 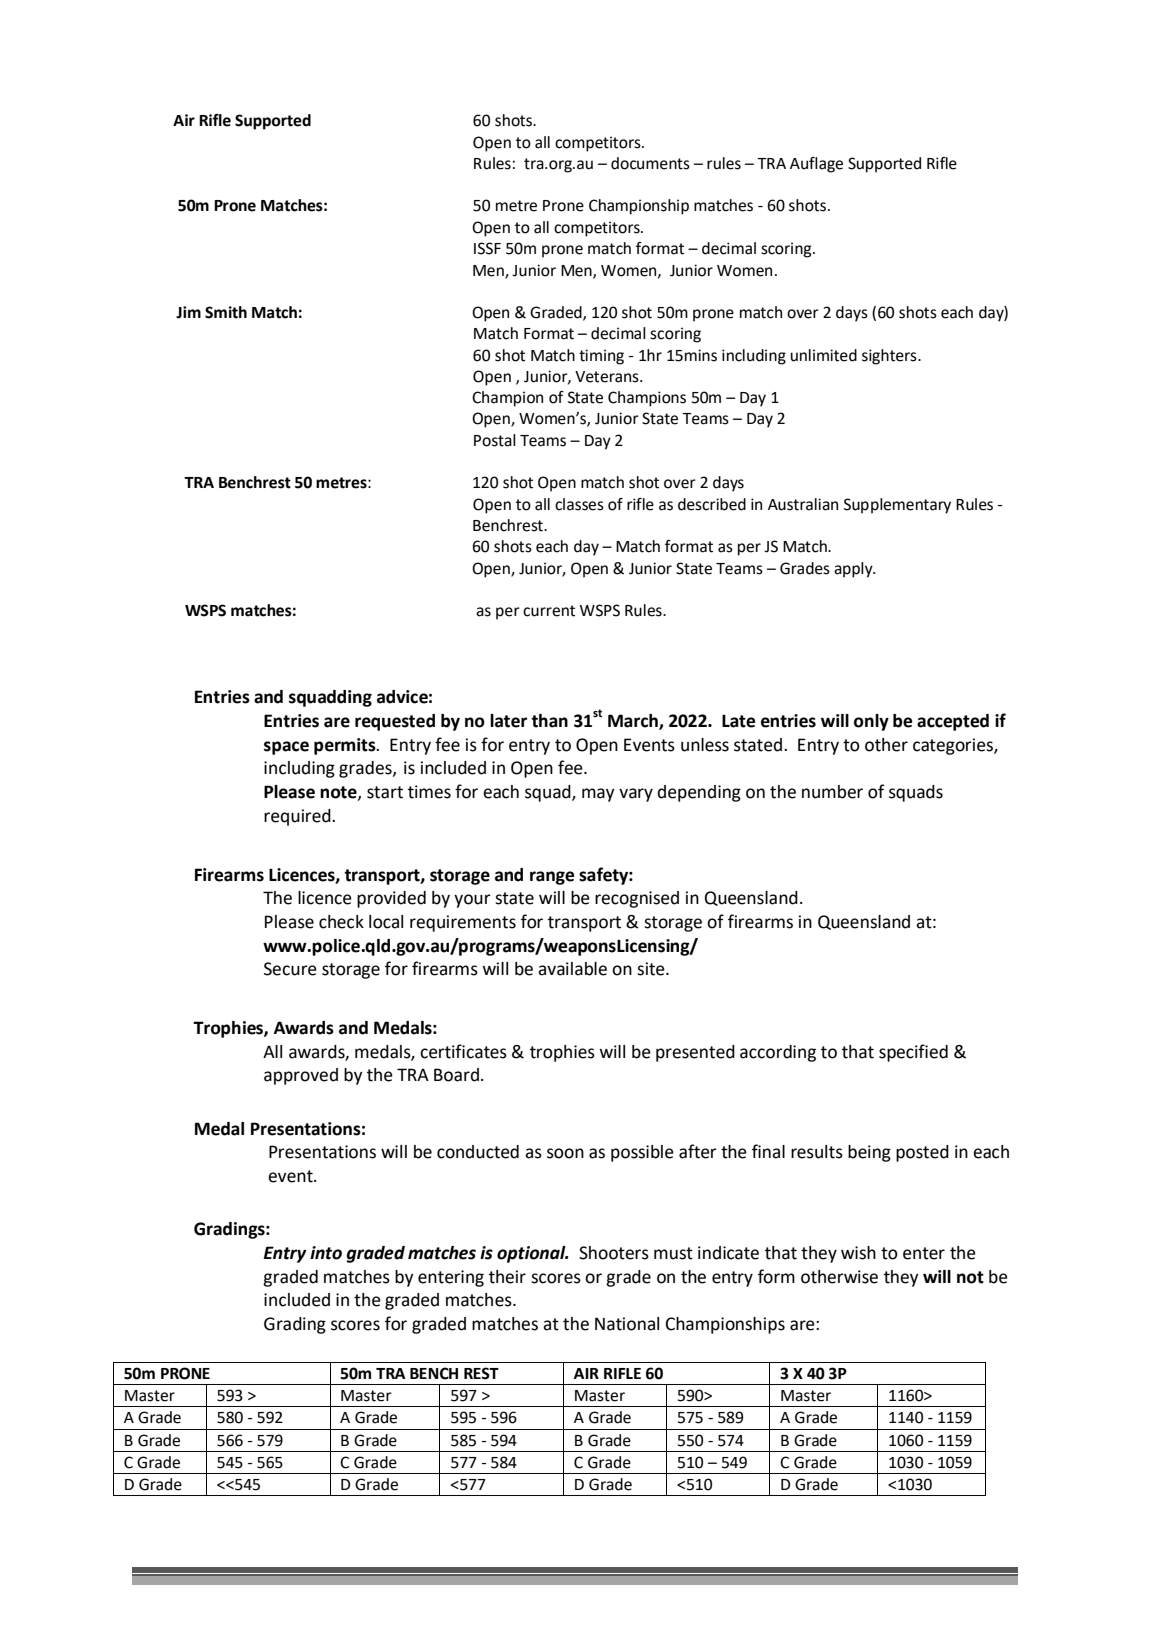 What do you see at coordinates (897, 506) in the screenshot?
I see `Supplementary` at bounding box center [897, 506].
